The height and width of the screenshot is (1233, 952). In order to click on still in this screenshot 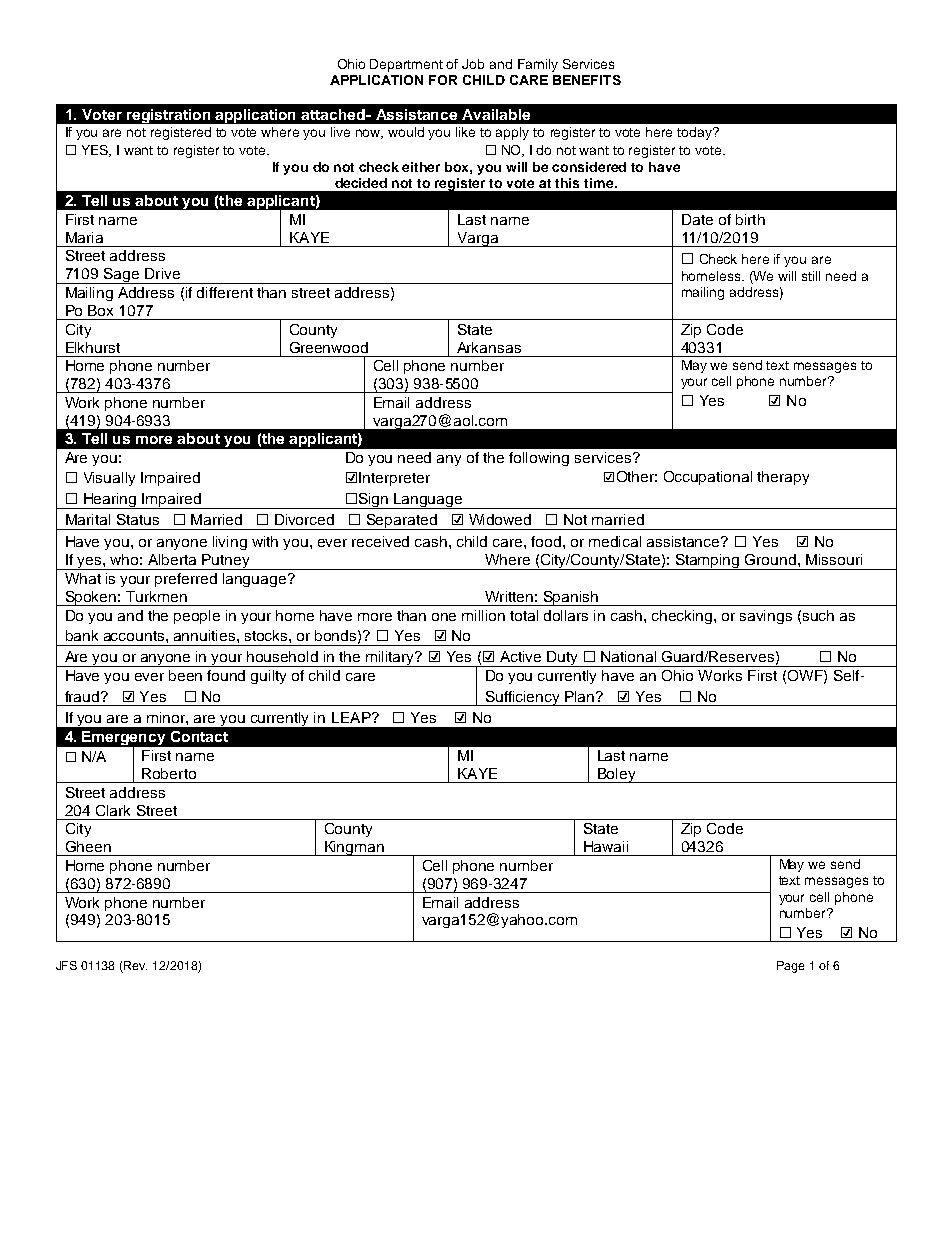, I will do `click(811, 276)`.
